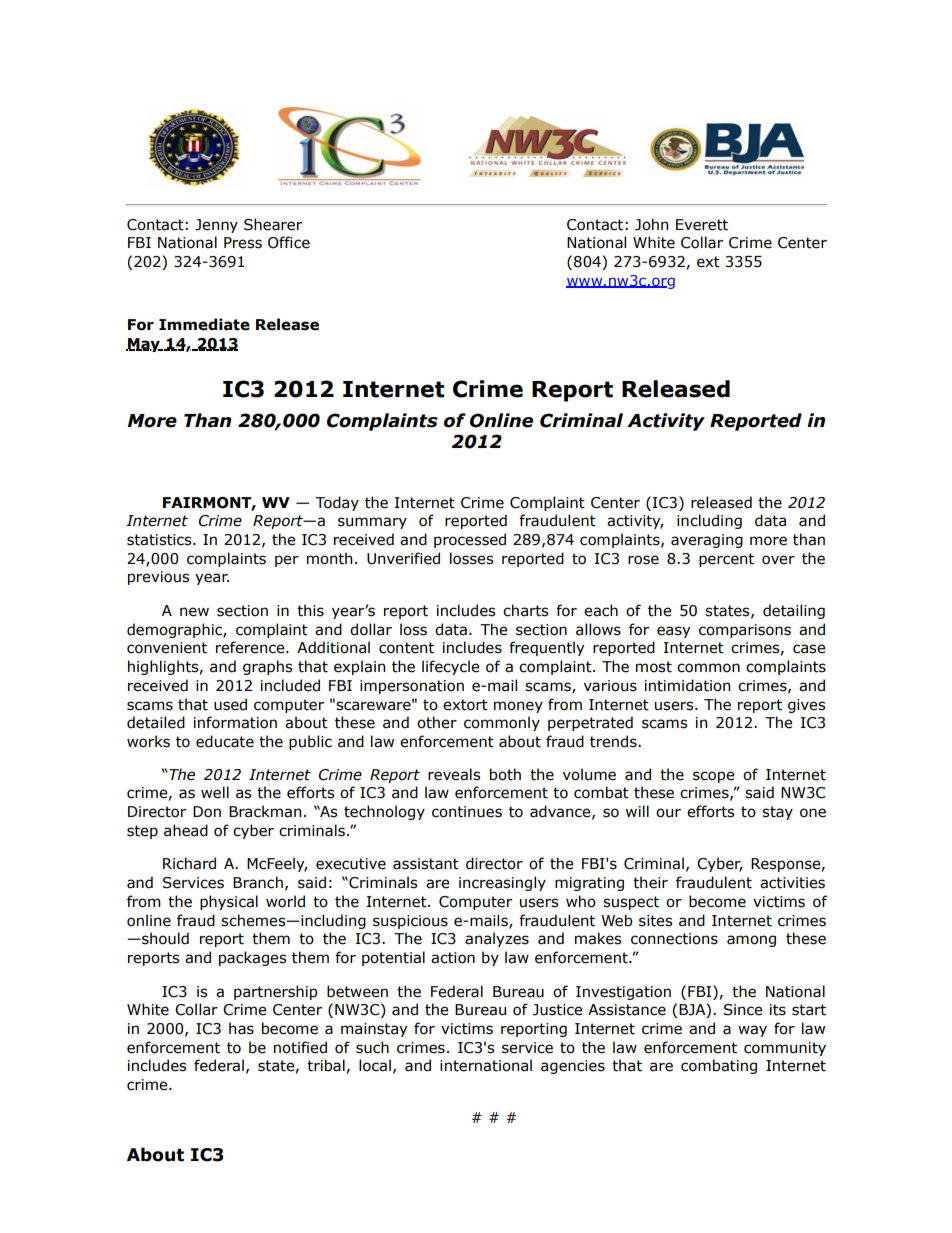 Image resolution: width=952 pixels, height=1233 pixels. Describe the element at coordinates (752, 1031) in the screenshot. I see `way` at that location.
